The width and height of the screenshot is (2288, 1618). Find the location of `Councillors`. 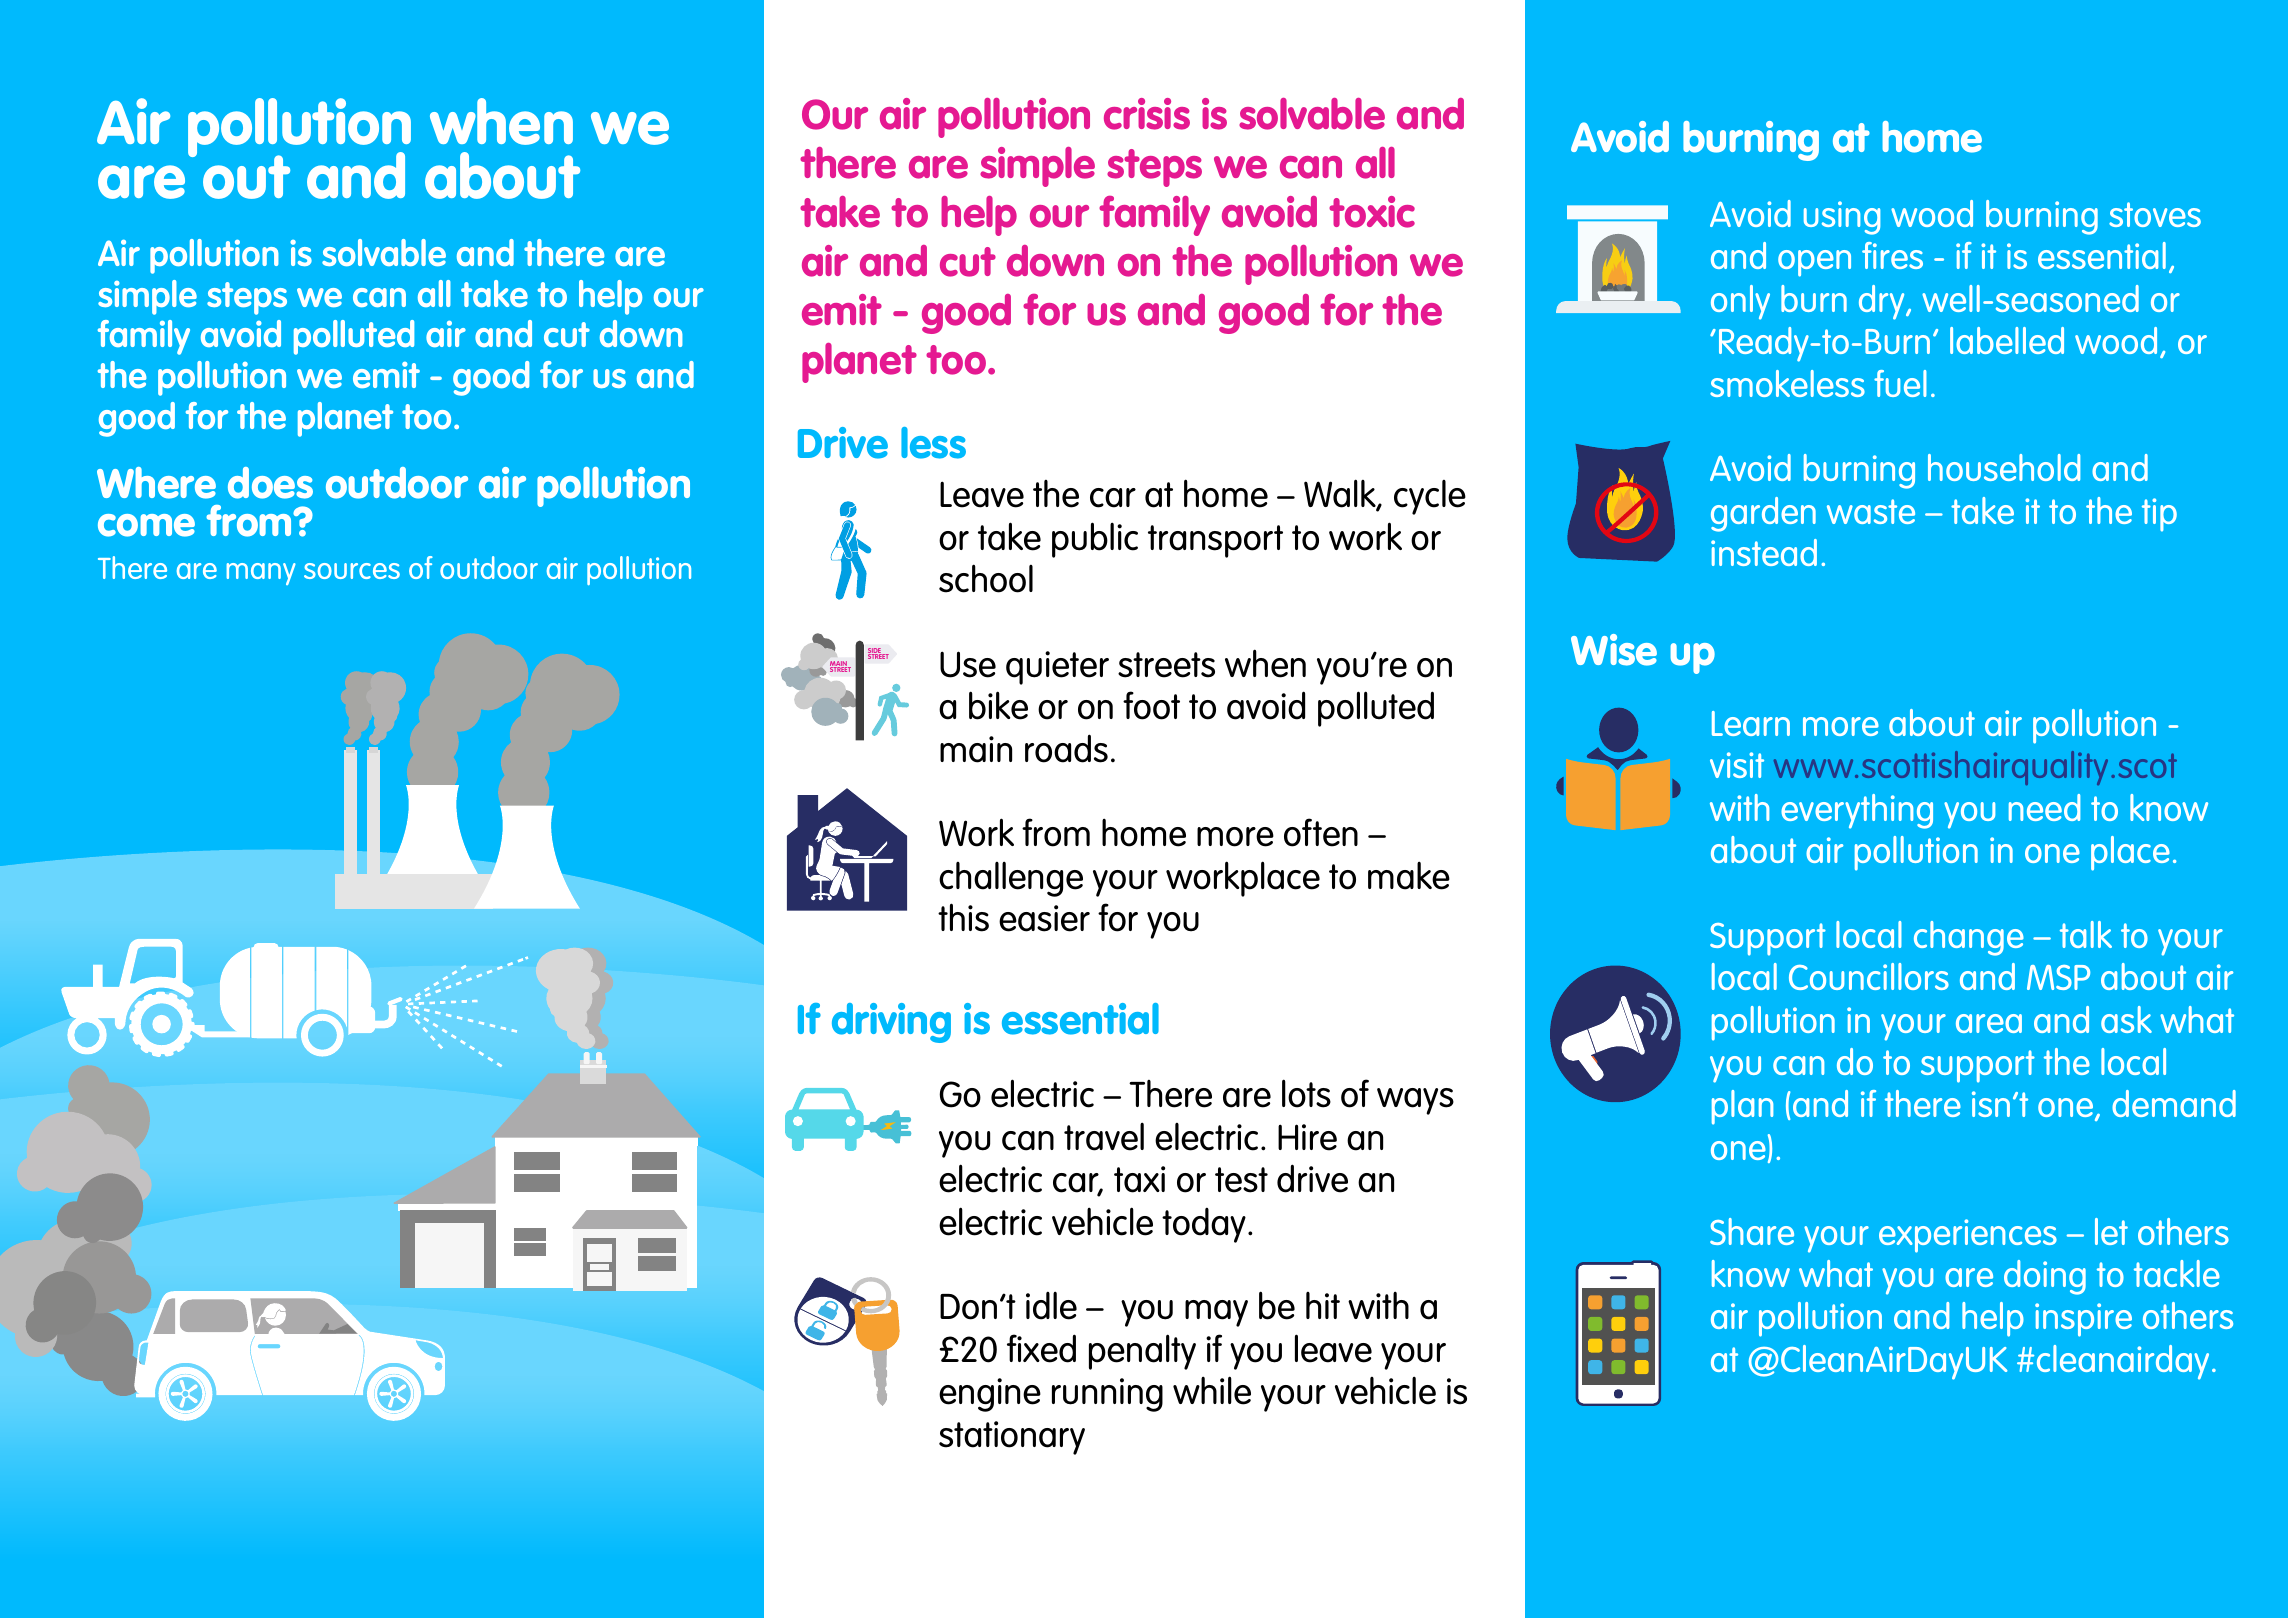

Councillors is located at coordinates (1869, 976).
